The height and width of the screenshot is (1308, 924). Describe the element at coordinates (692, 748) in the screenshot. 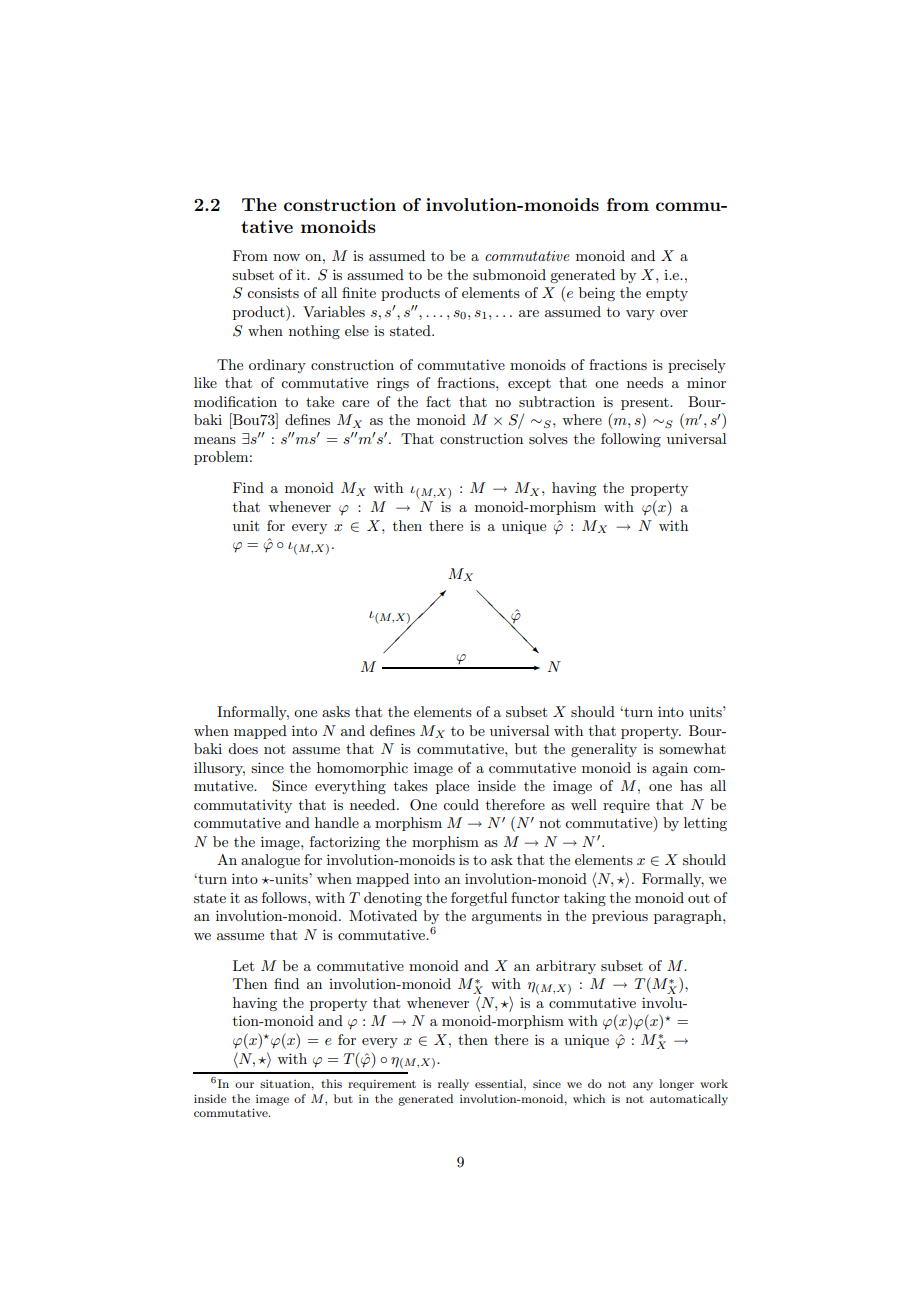

I see `somewhat` at that location.
